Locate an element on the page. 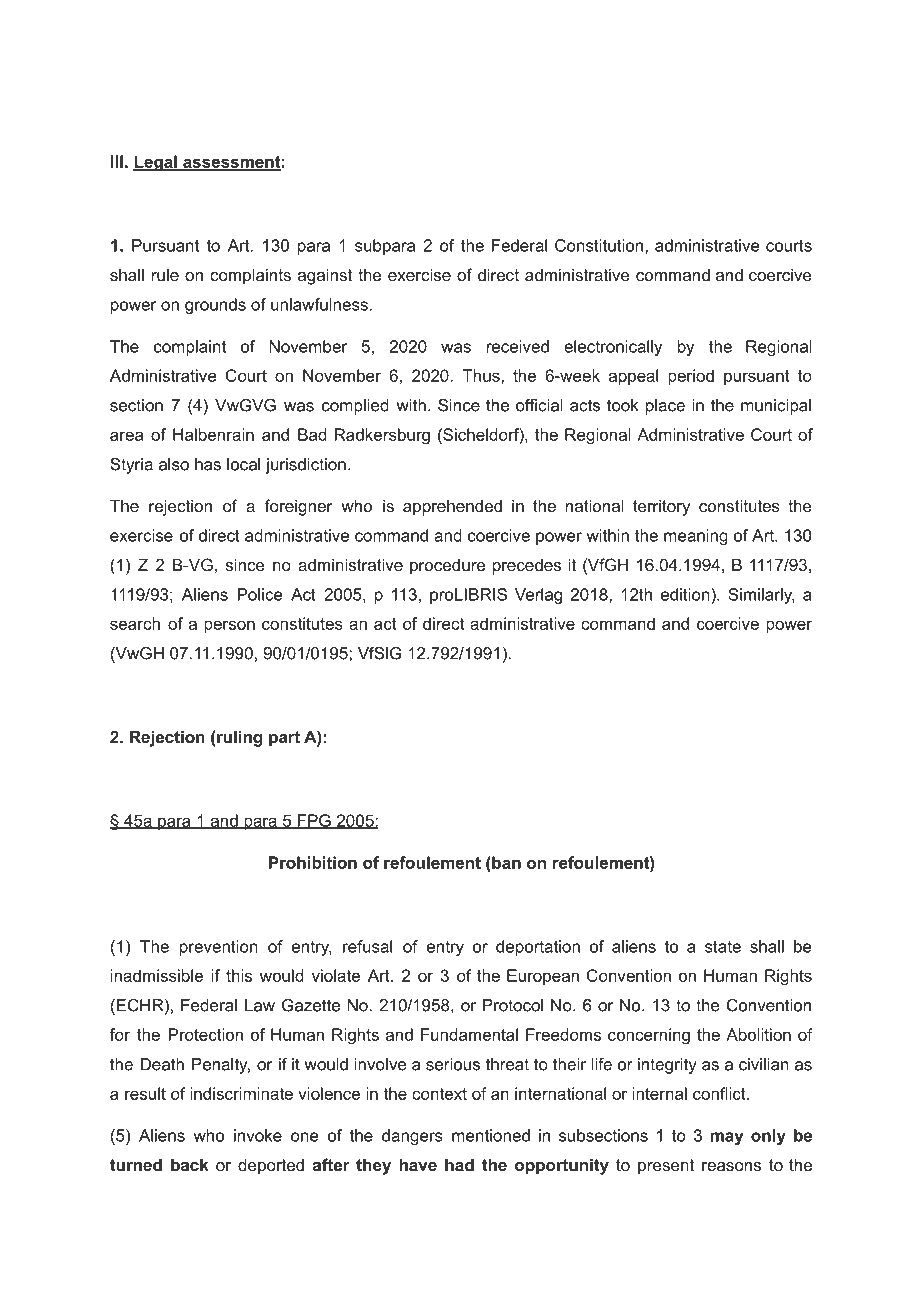  back is located at coordinates (190, 1164).
